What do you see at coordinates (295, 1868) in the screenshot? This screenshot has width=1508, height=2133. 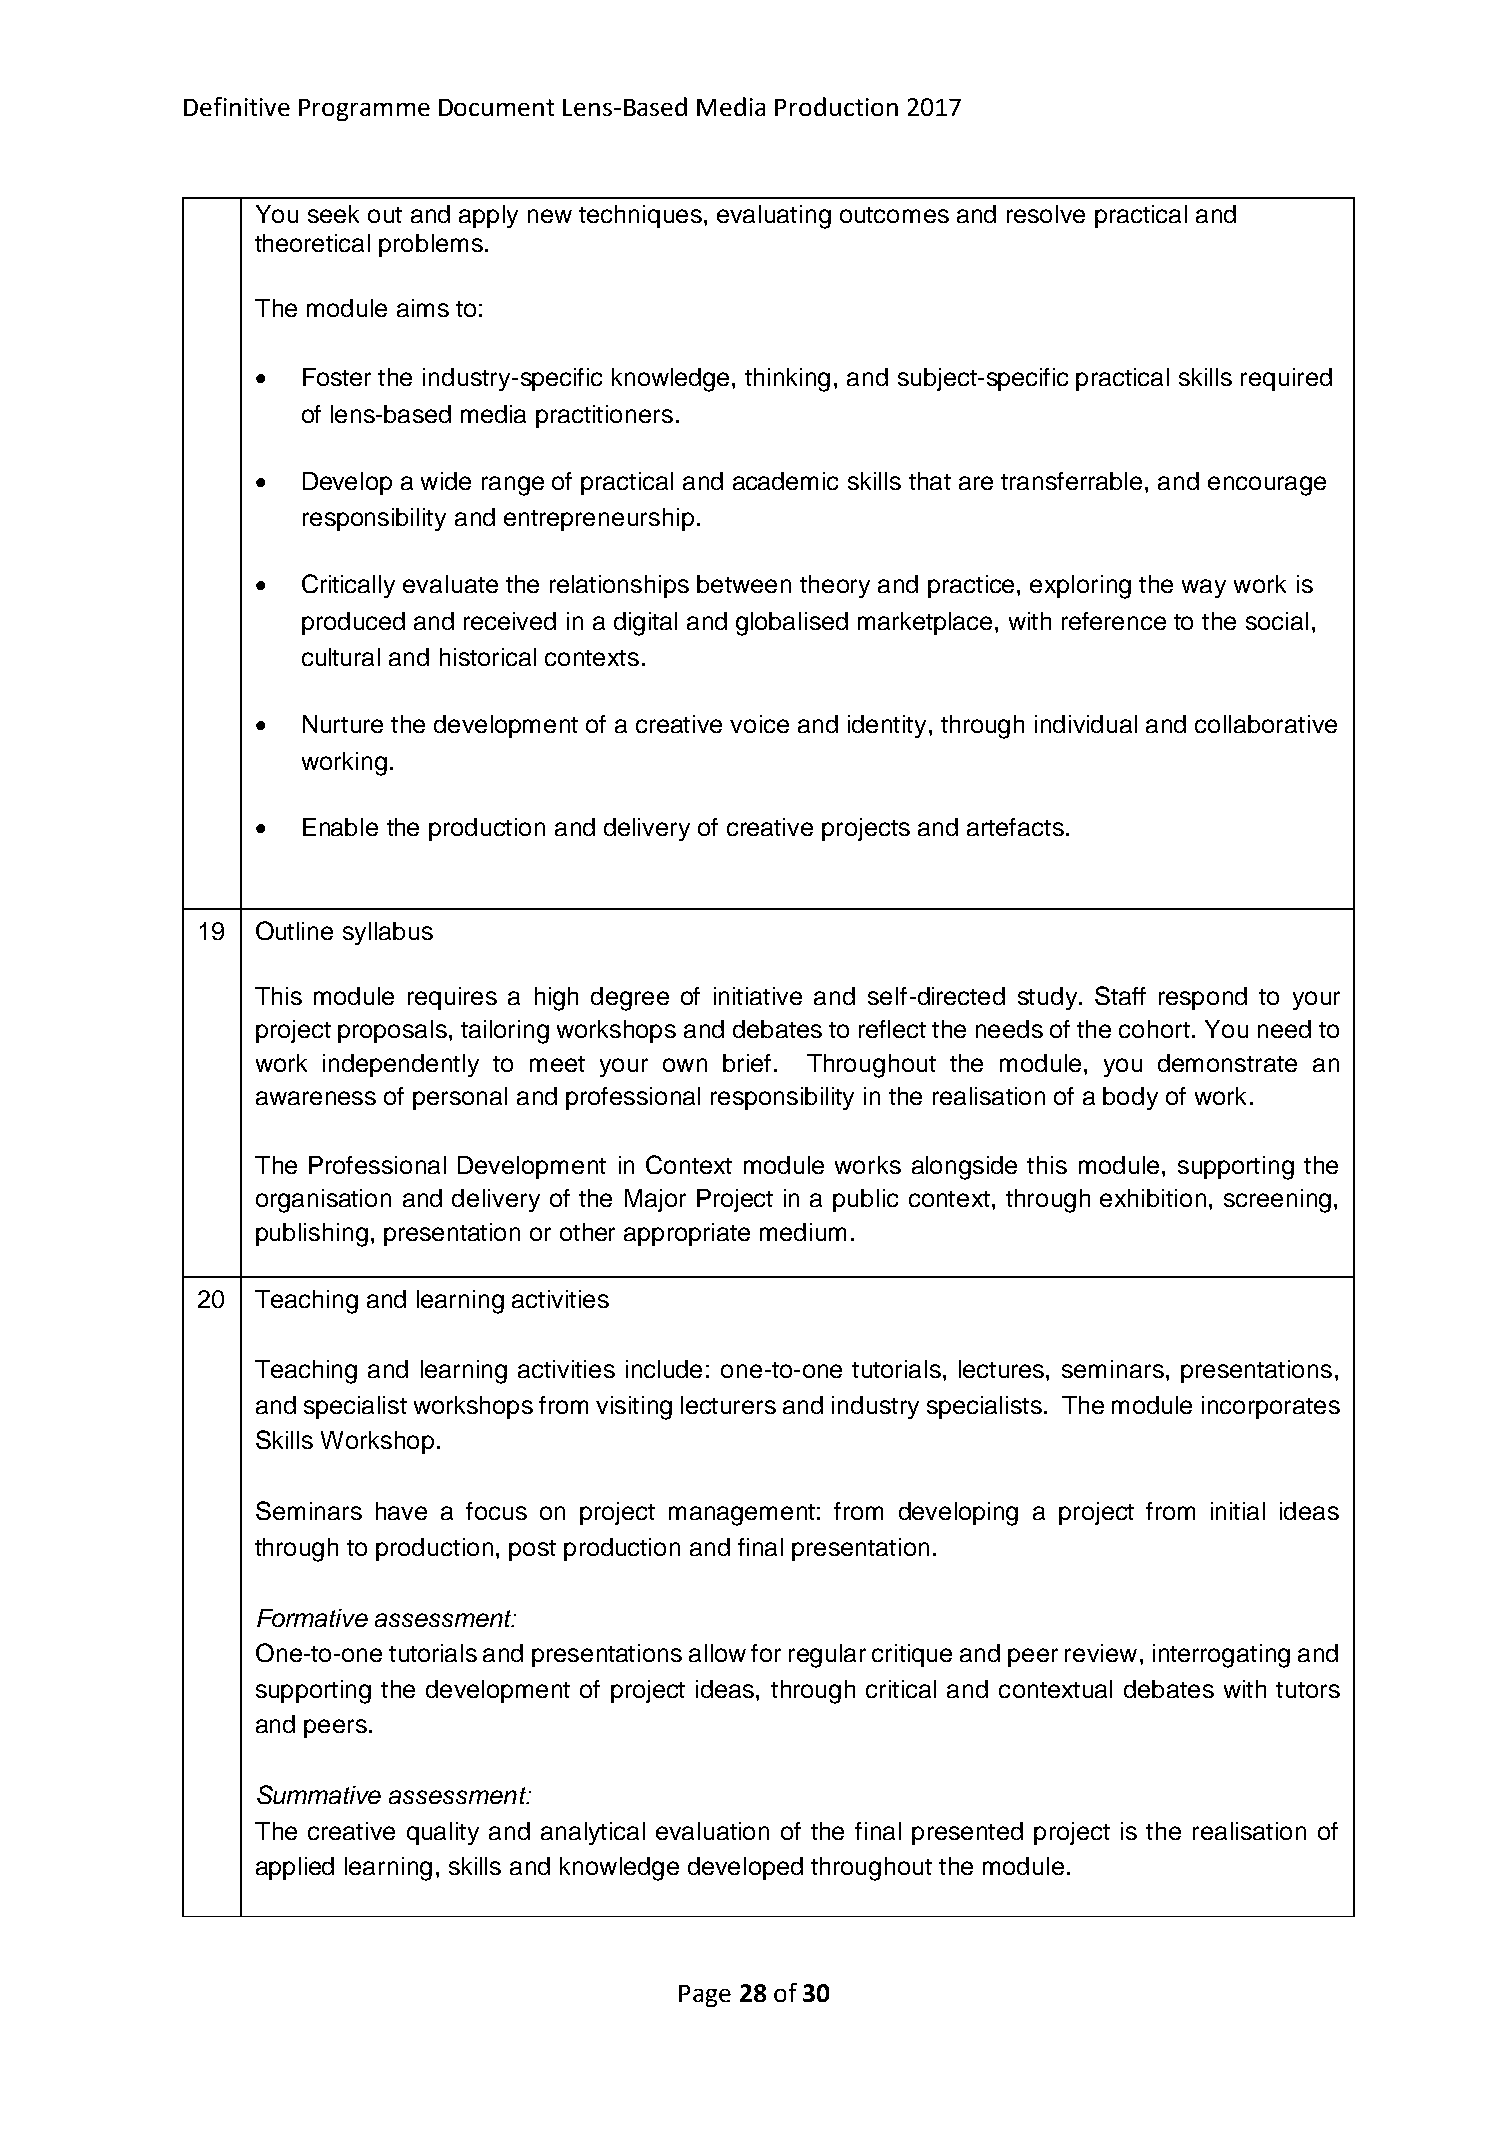 I see `applied` at bounding box center [295, 1868].
